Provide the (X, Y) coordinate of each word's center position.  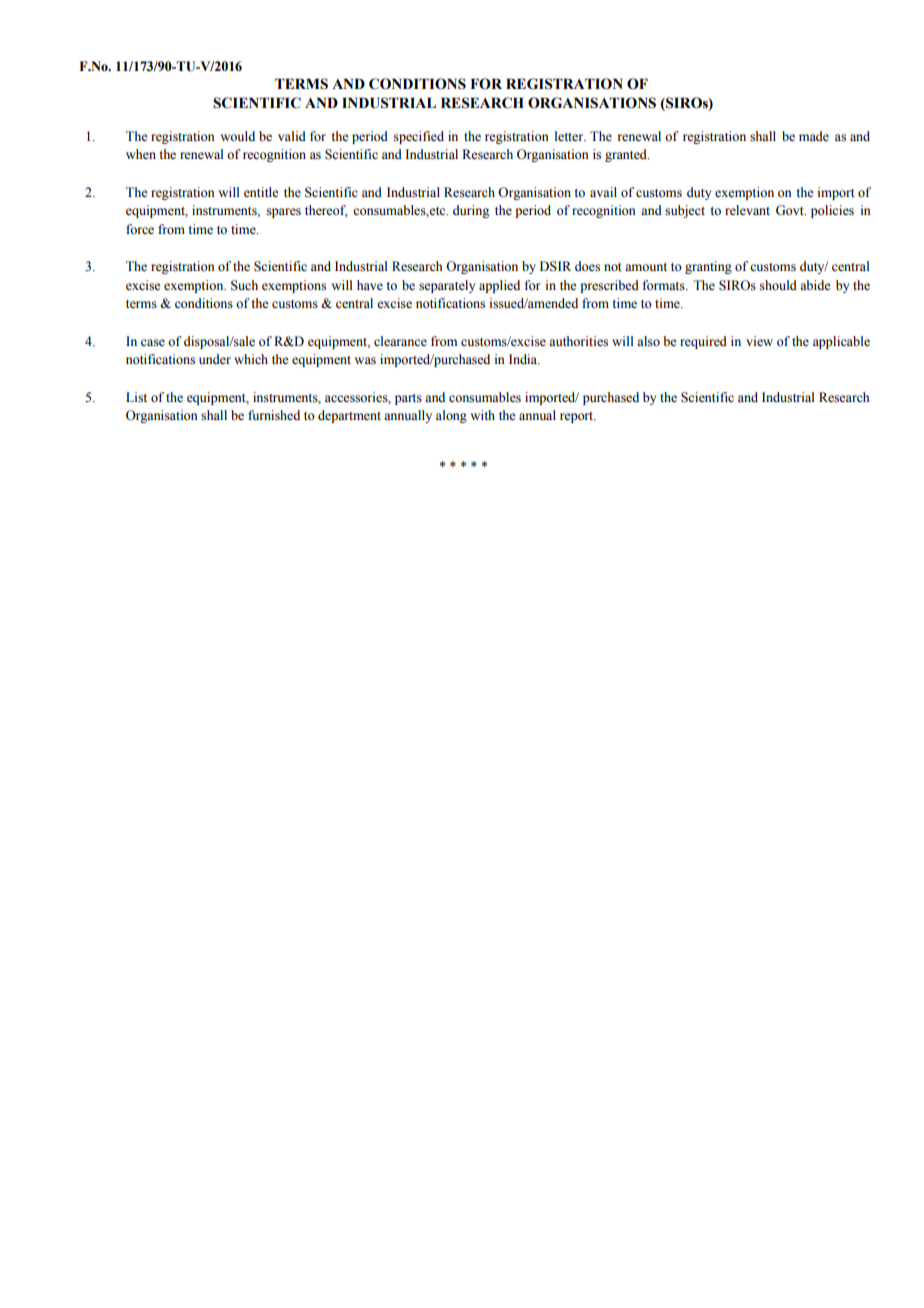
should (778, 285)
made (814, 136)
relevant (747, 210)
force (140, 229)
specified (419, 137)
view (759, 341)
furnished (274, 415)
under (215, 359)
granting (708, 267)
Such (244, 285)
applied (499, 286)
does (587, 266)
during (471, 211)
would (237, 136)
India (524, 359)
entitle (261, 192)
